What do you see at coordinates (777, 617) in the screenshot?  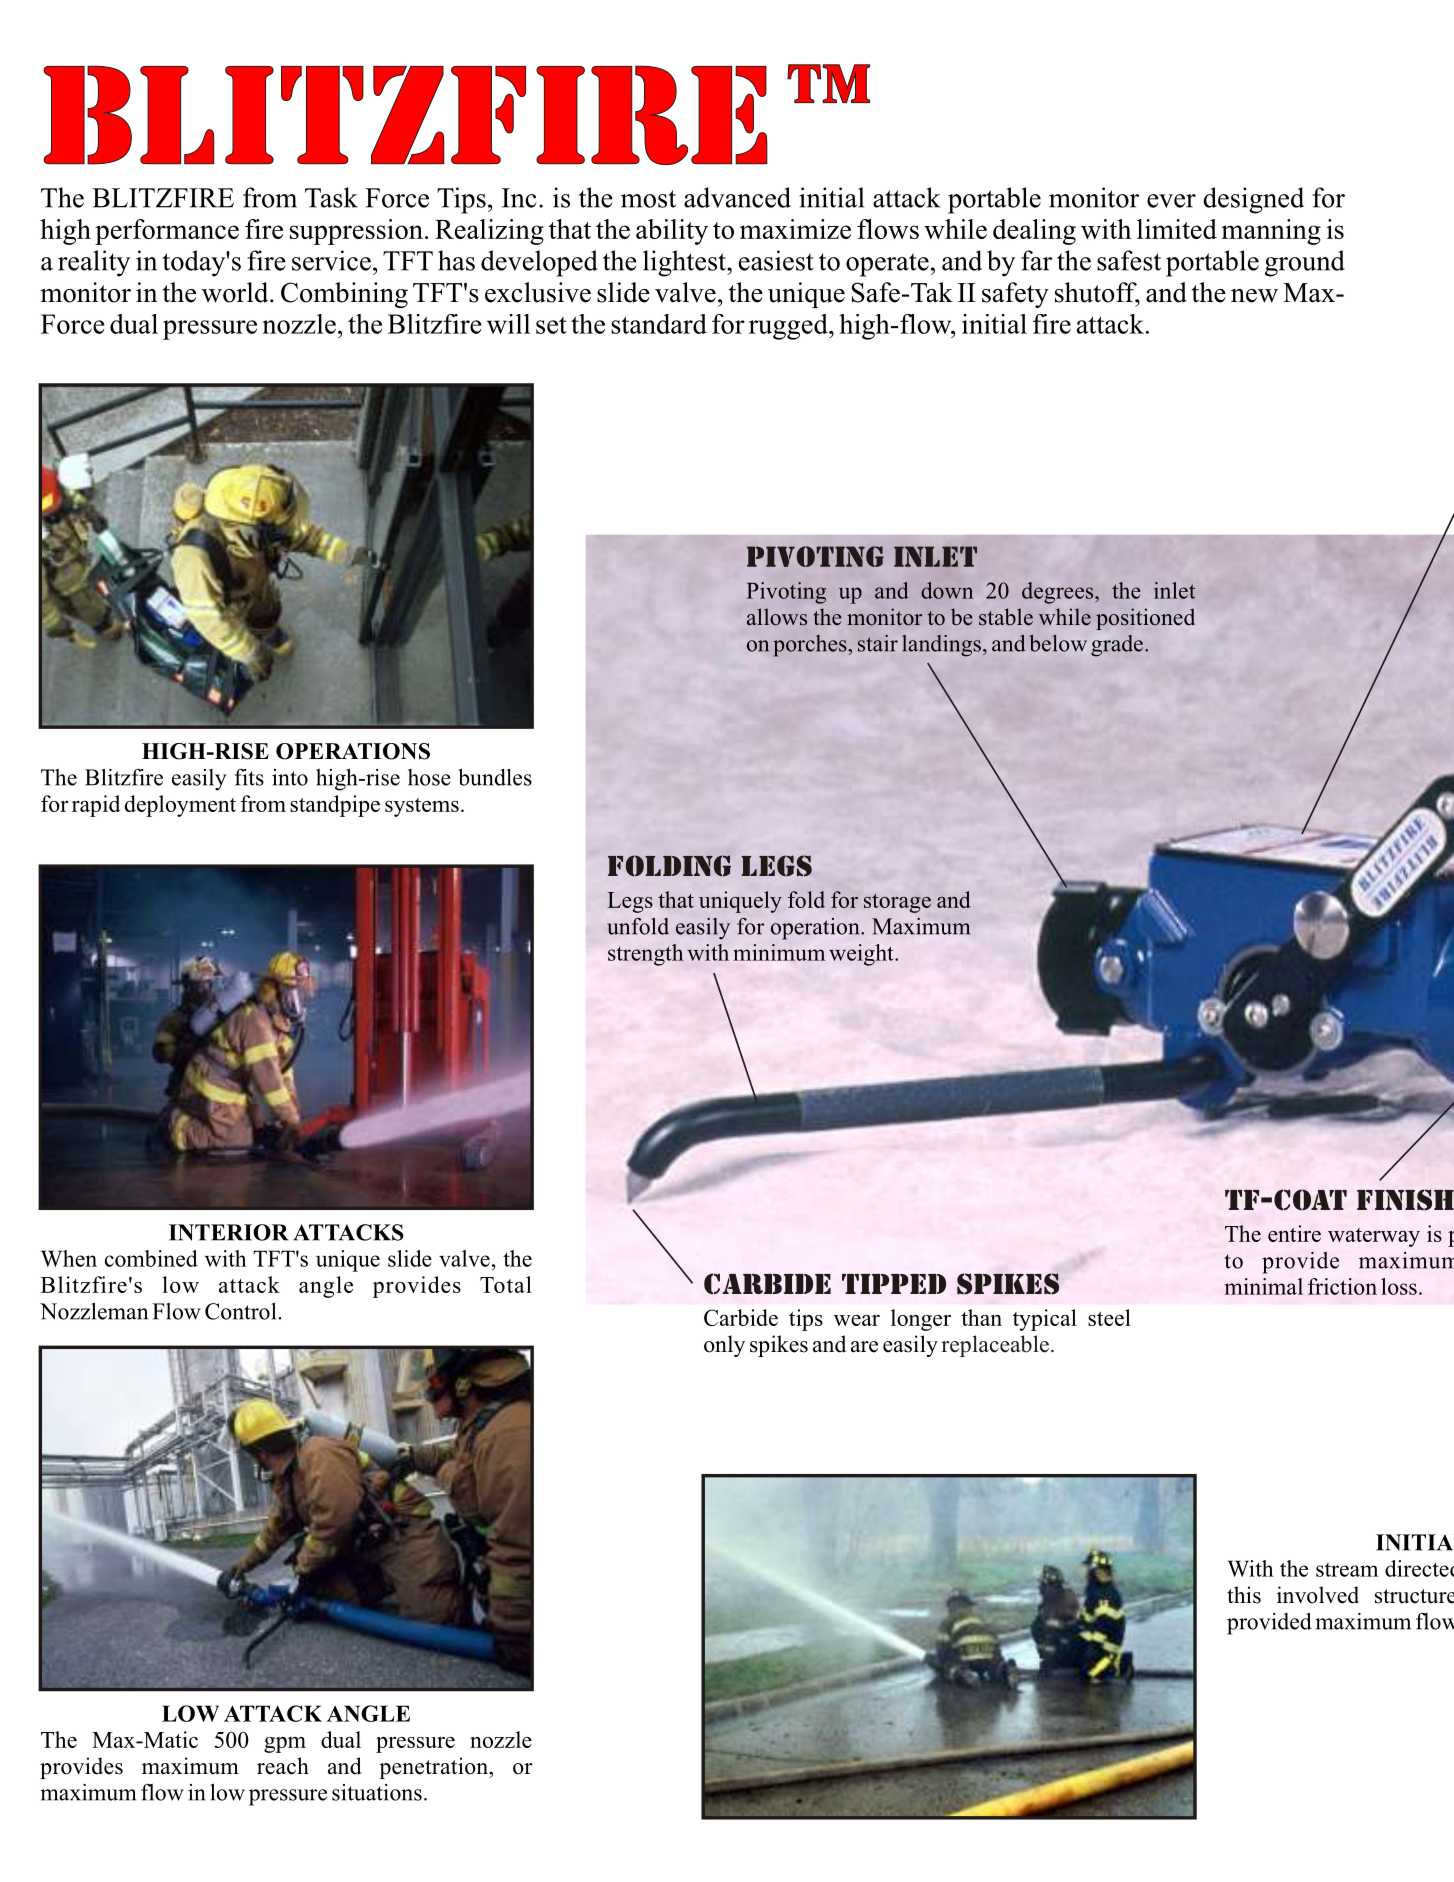 I see `allows` at bounding box center [777, 617].
